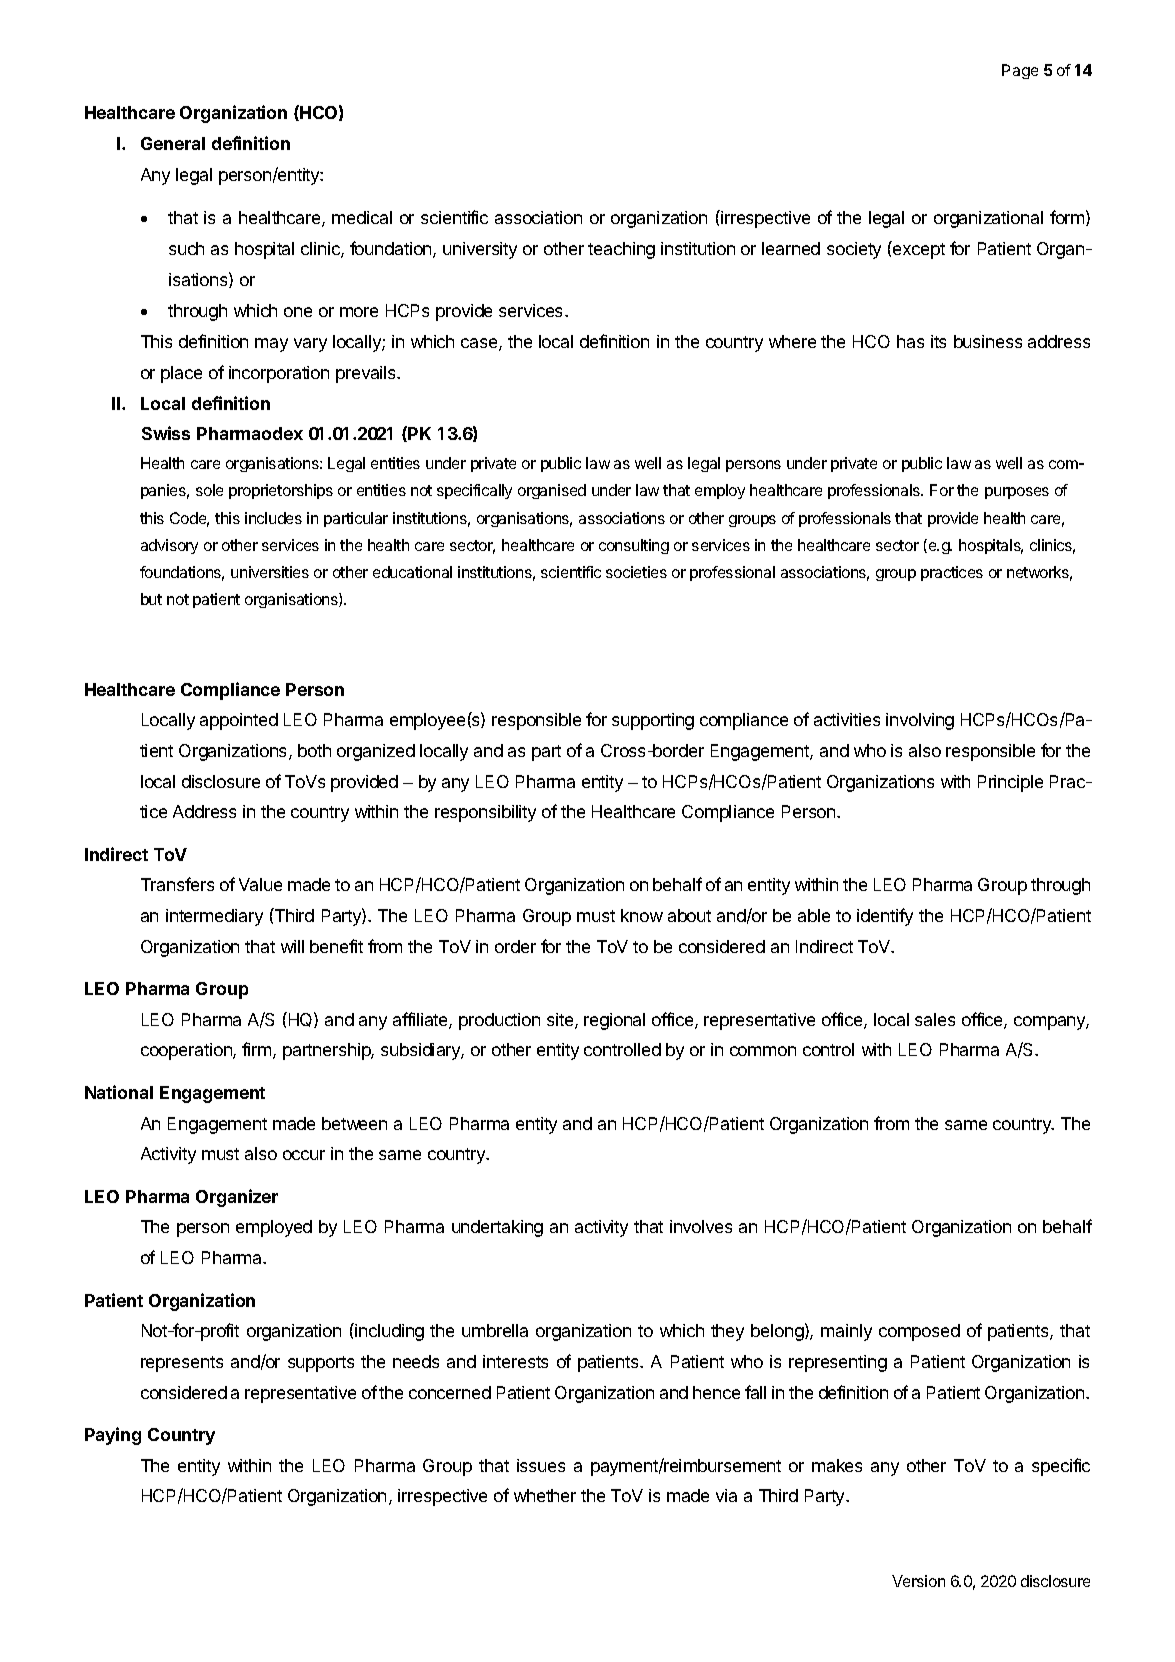  Describe the element at coordinates (920, 721) in the image. I see `involving` at that location.
